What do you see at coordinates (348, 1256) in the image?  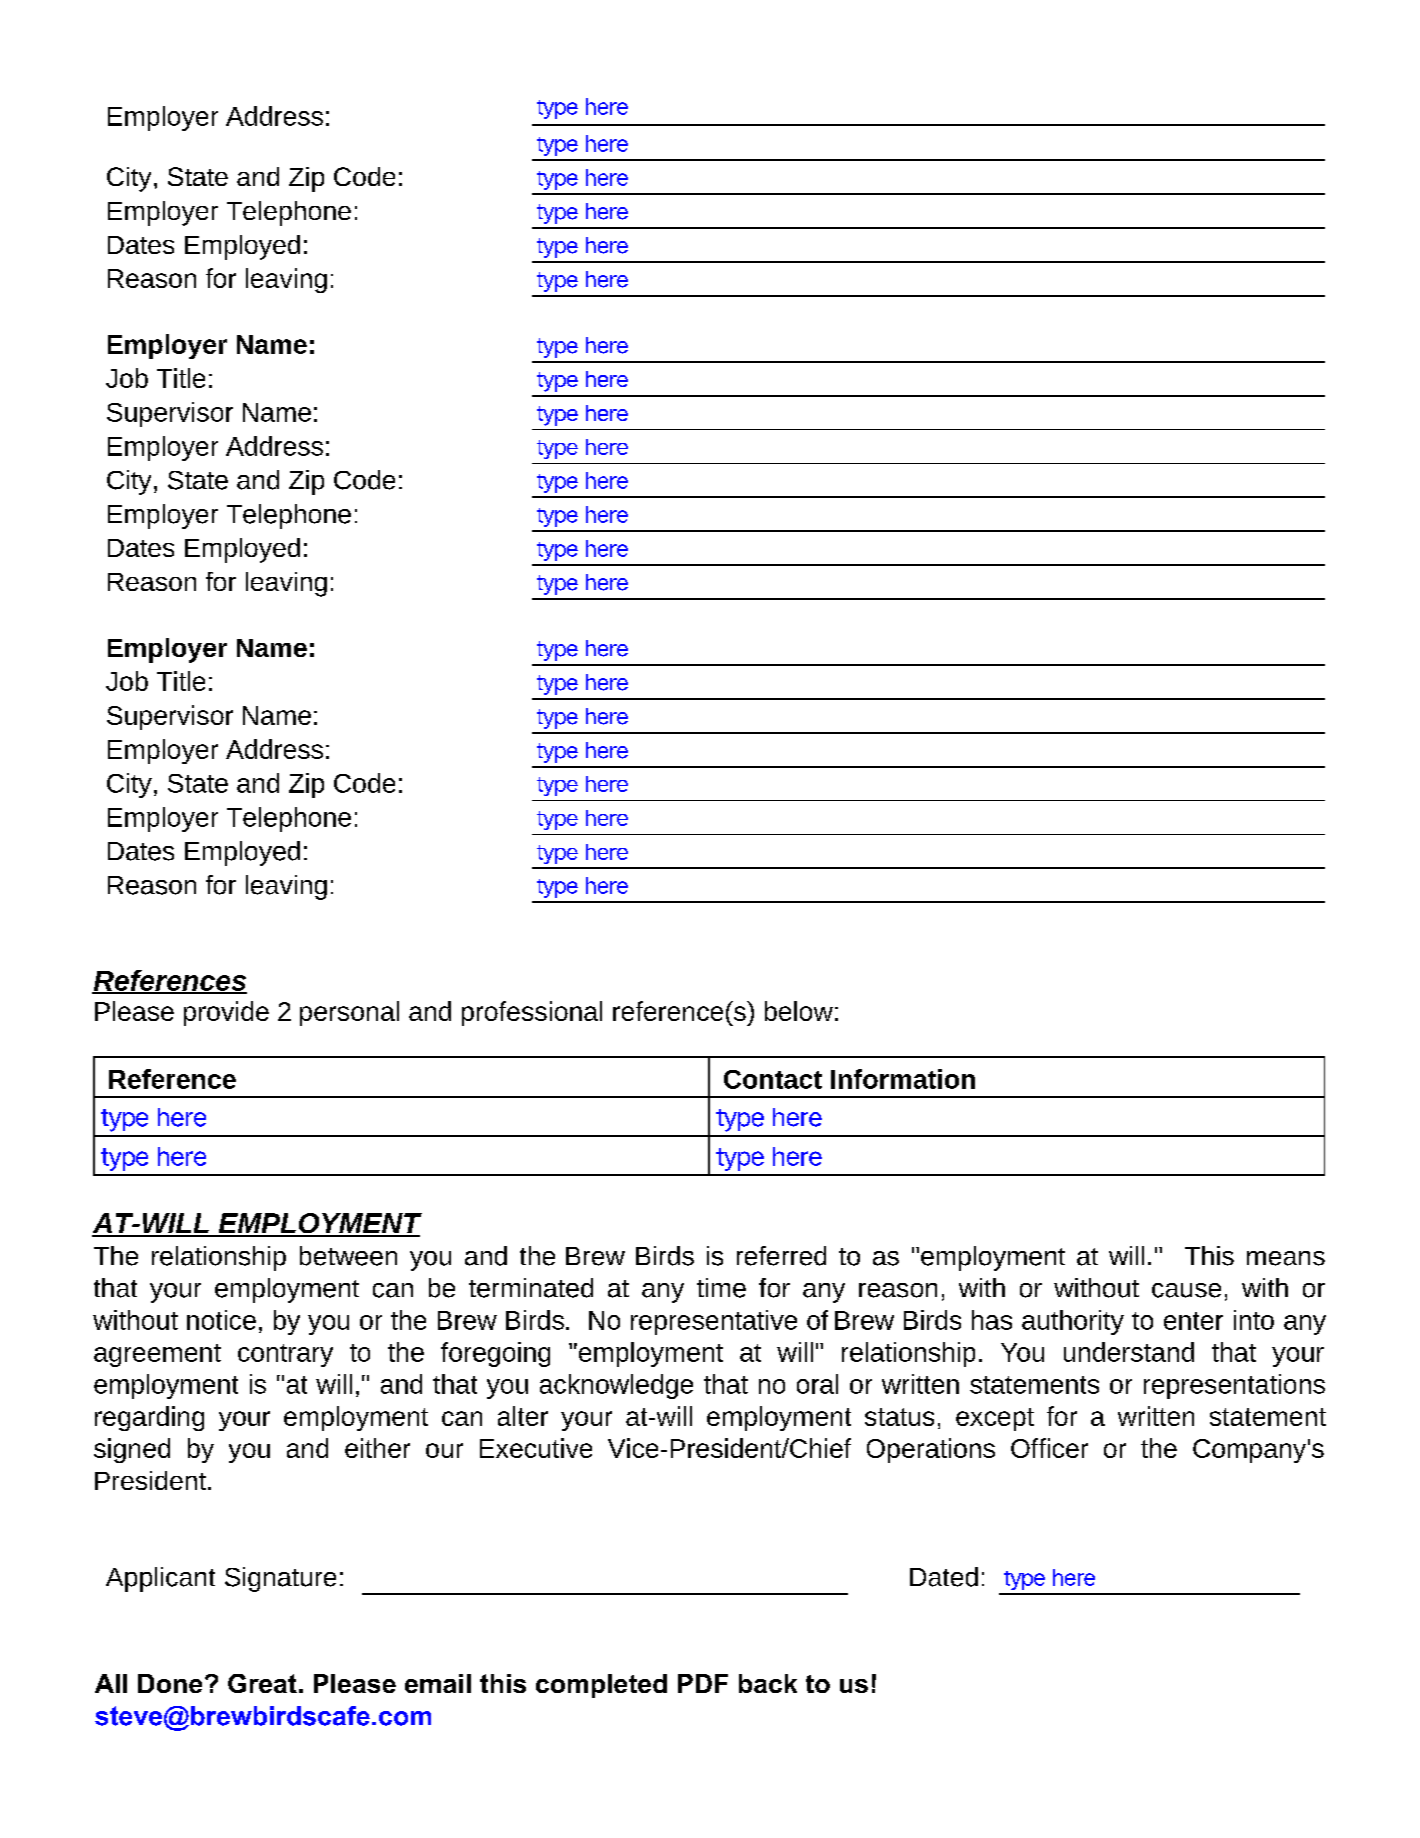 I see `between` at bounding box center [348, 1256].
